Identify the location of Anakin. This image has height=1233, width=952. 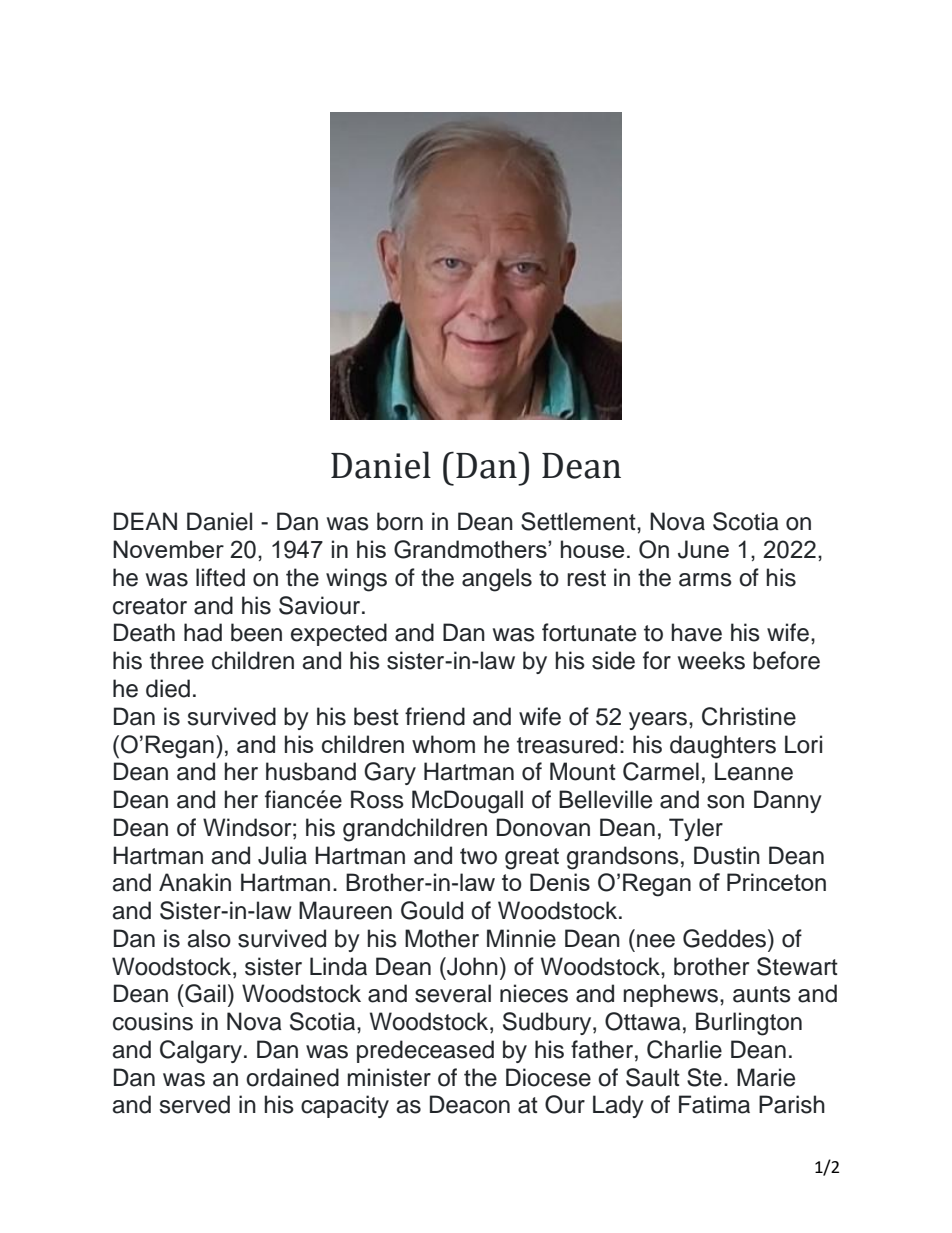
(195, 882).
